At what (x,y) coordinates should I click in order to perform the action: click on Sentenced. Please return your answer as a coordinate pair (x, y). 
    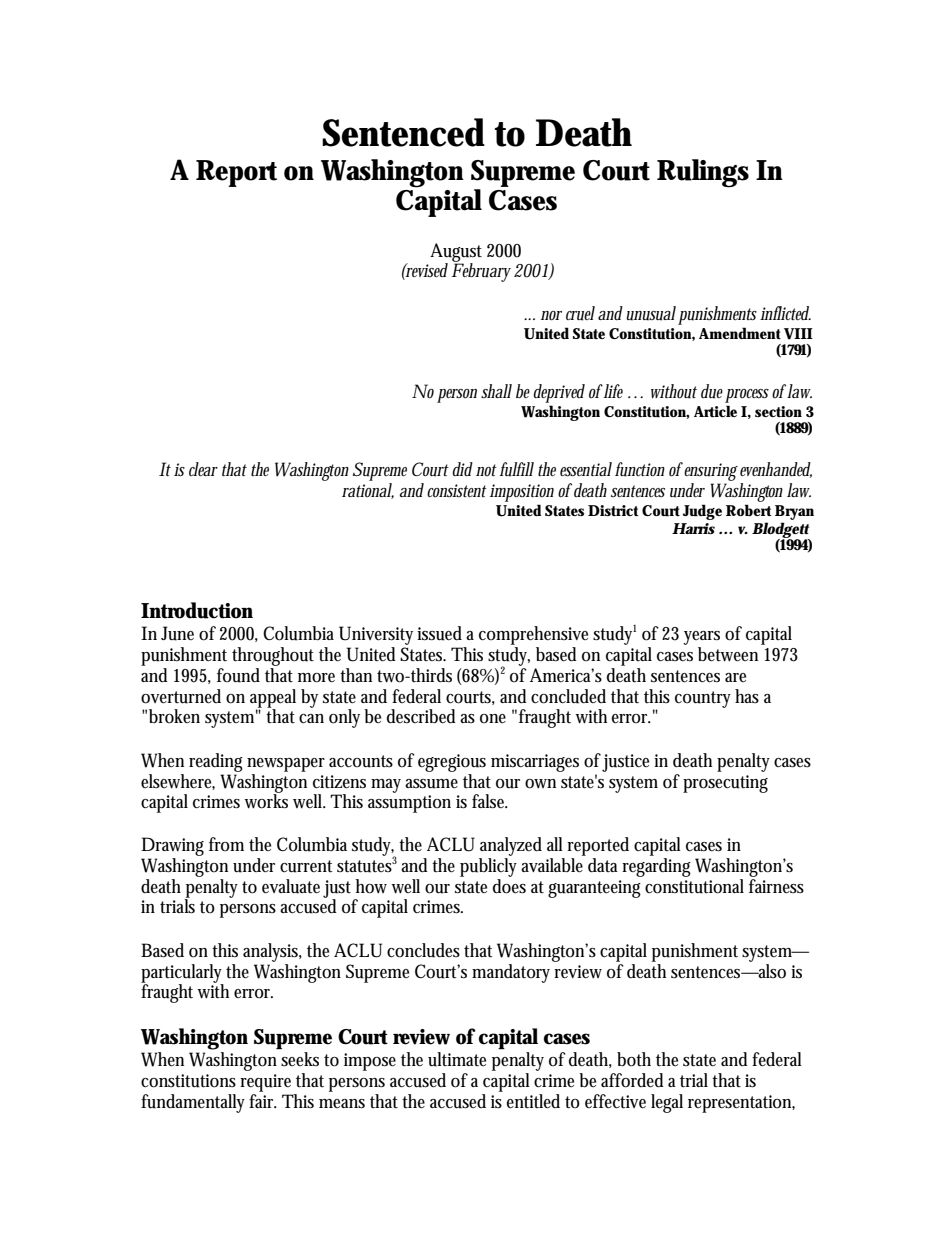
    Looking at the image, I should click on (403, 132).
